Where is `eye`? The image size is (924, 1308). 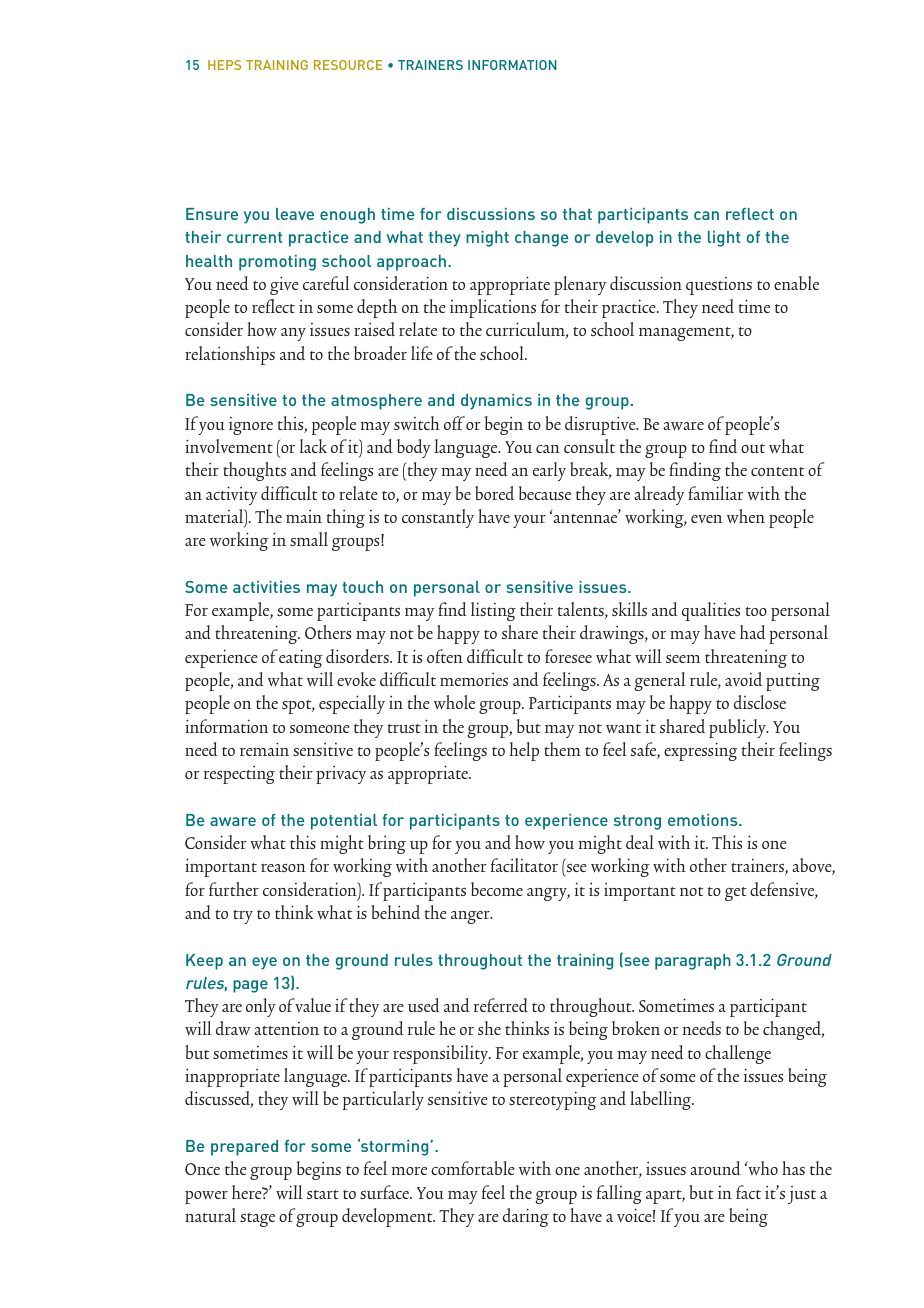 eye is located at coordinates (264, 963).
